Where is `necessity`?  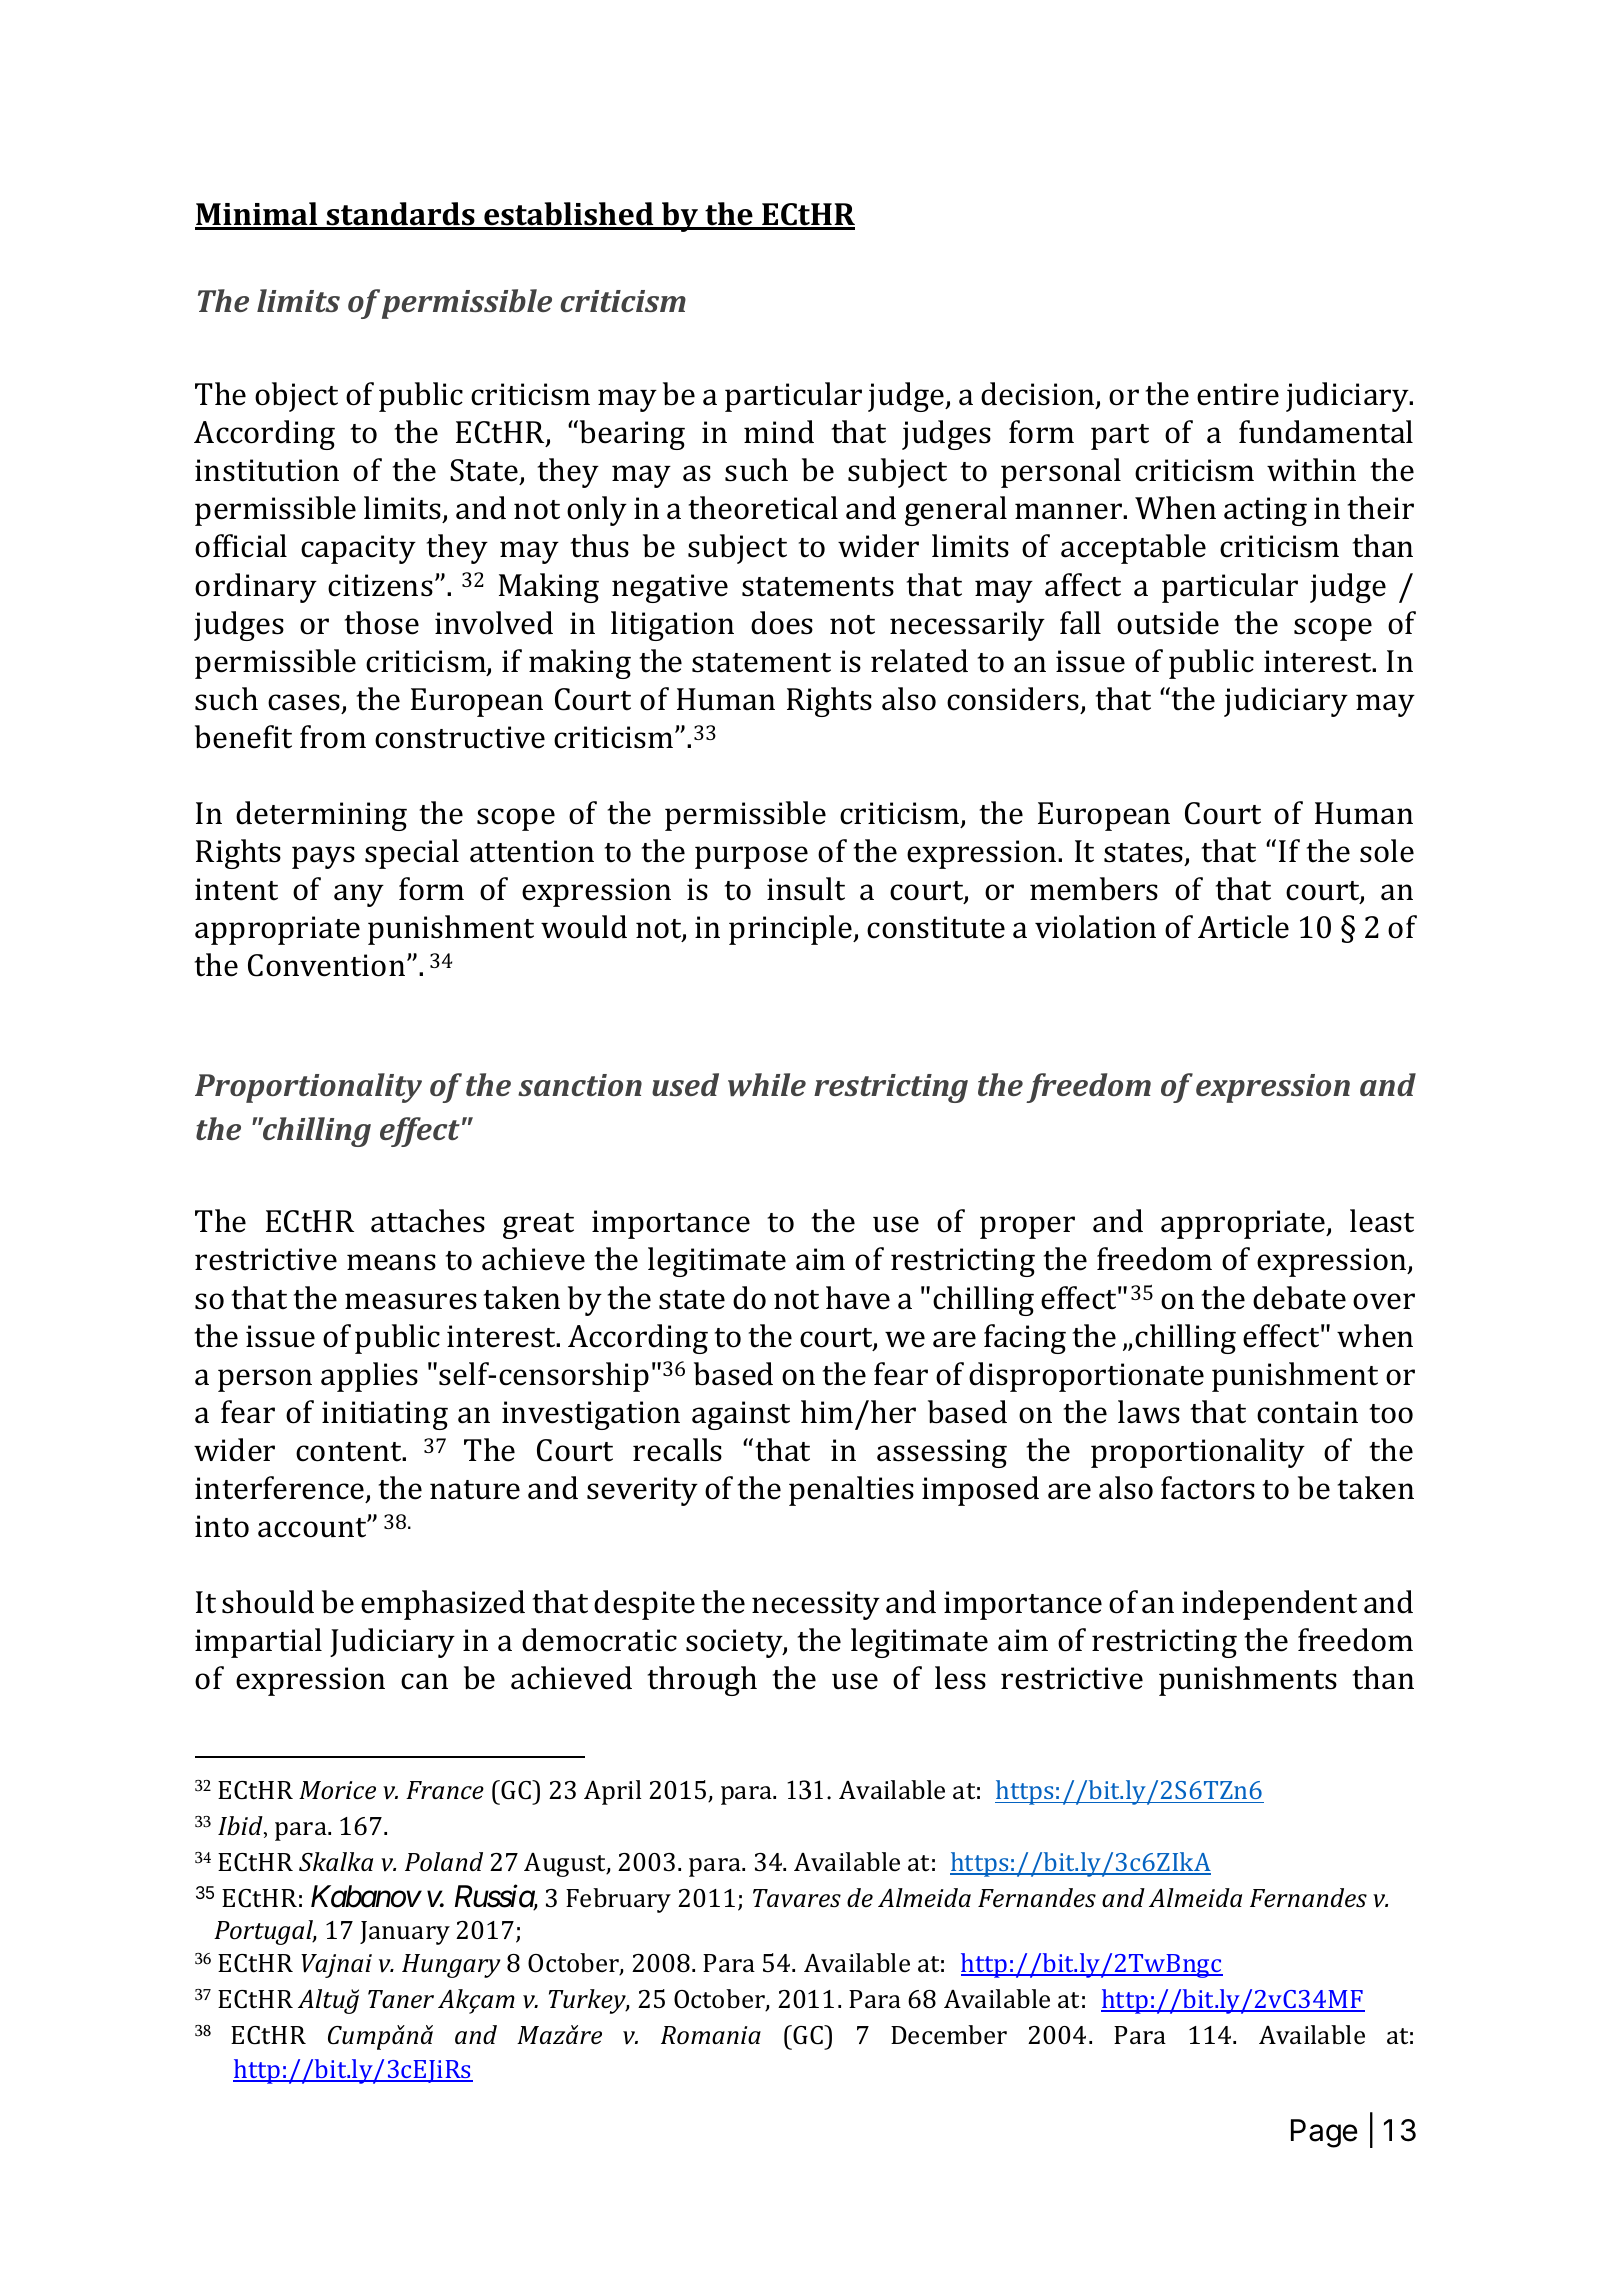
necessity is located at coordinates (816, 1605).
